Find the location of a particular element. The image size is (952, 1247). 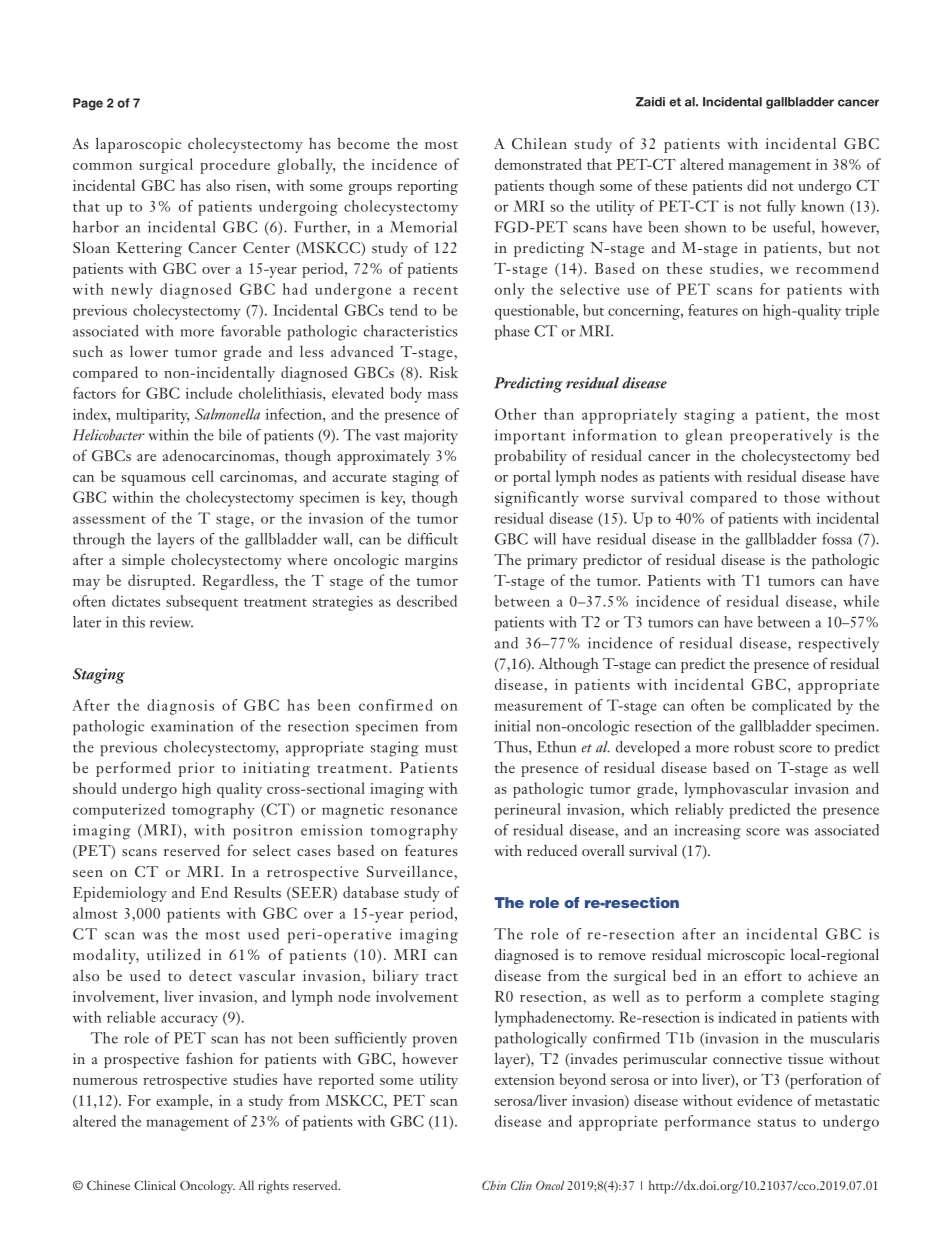

portal is located at coordinates (531, 478).
